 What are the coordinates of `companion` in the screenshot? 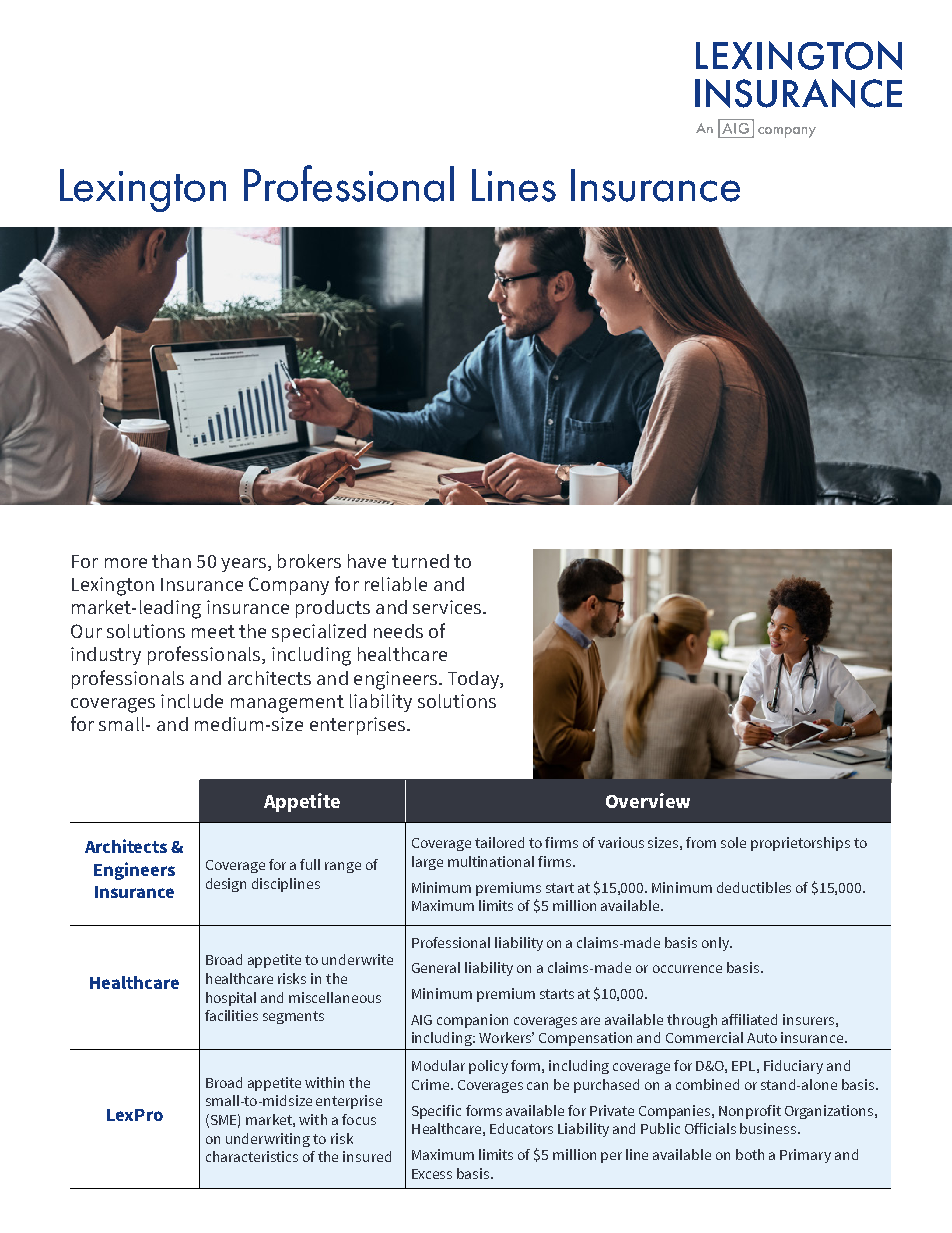 It's located at (472, 1021).
